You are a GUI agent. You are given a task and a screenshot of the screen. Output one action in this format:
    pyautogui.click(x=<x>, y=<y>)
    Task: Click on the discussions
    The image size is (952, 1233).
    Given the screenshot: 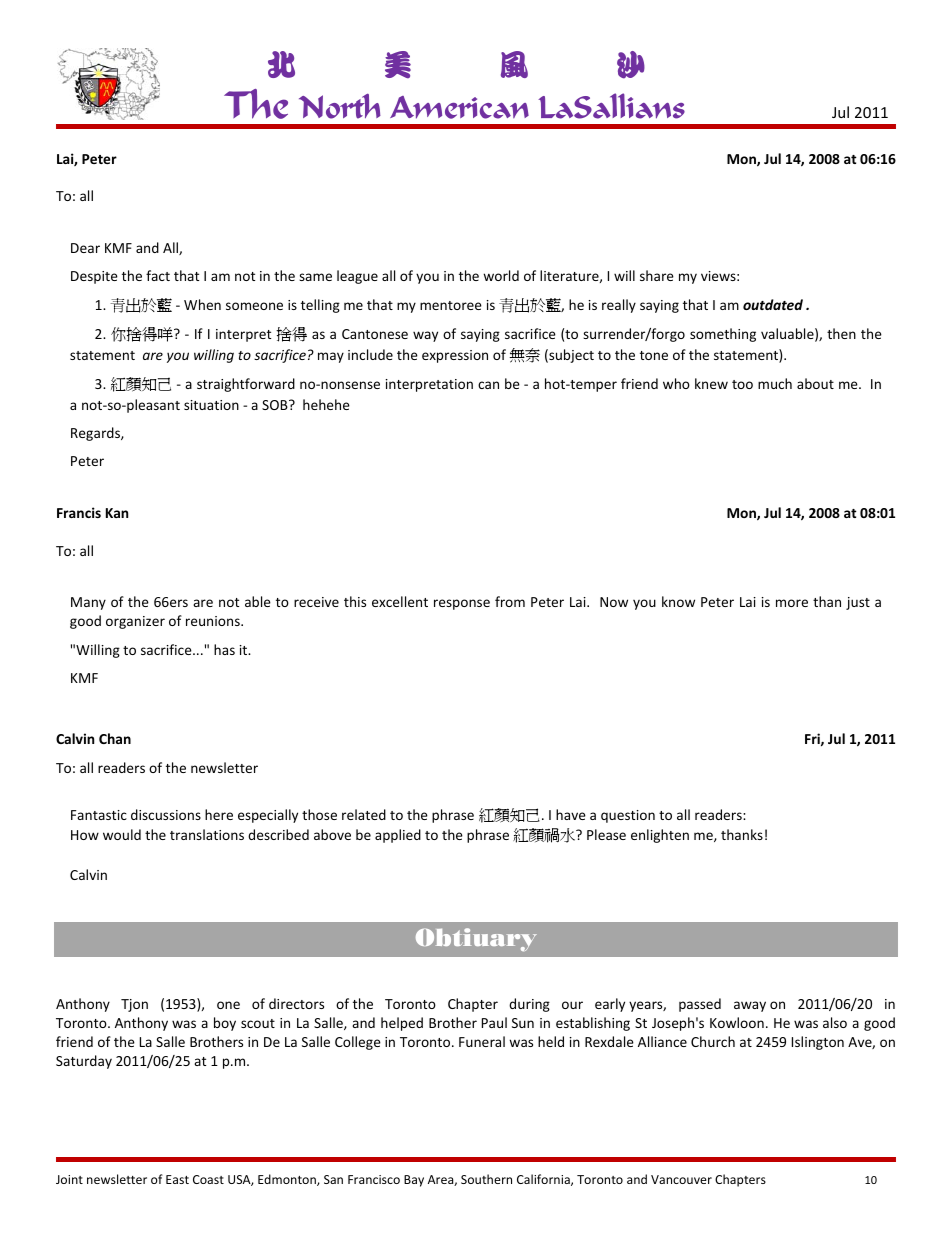 What is the action you would take?
    pyautogui.click(x=166, y=814)
